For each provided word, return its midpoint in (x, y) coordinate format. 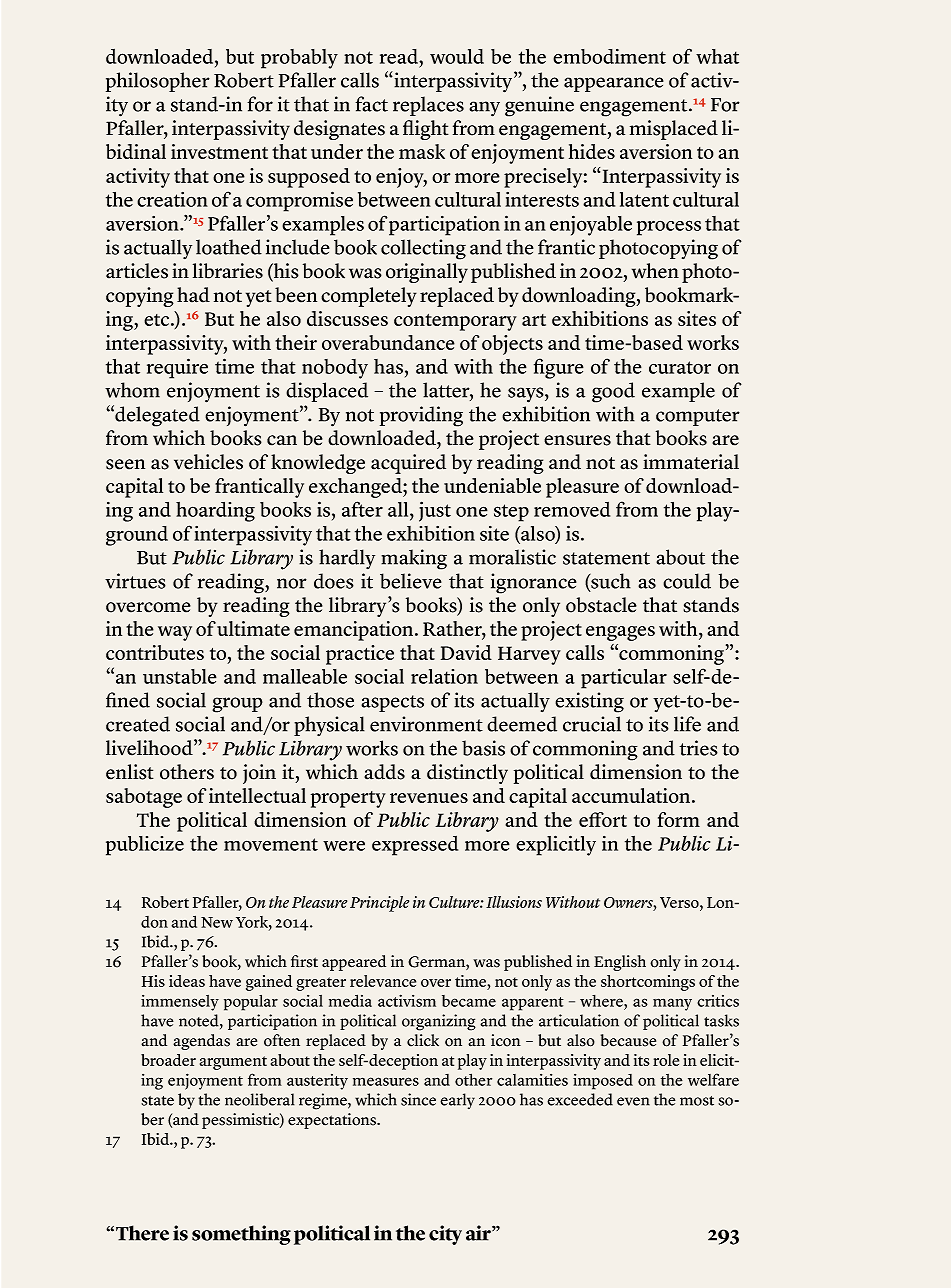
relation (444, 676)
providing (421, 416)
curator (680, 367)
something (241, 1235)
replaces (428, 106)
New (217, 922)
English (620, 963)
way (175, 633)
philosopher (158, 82)
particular (624, 678)
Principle (379, 904)
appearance (614, 84)
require (177, 368)
